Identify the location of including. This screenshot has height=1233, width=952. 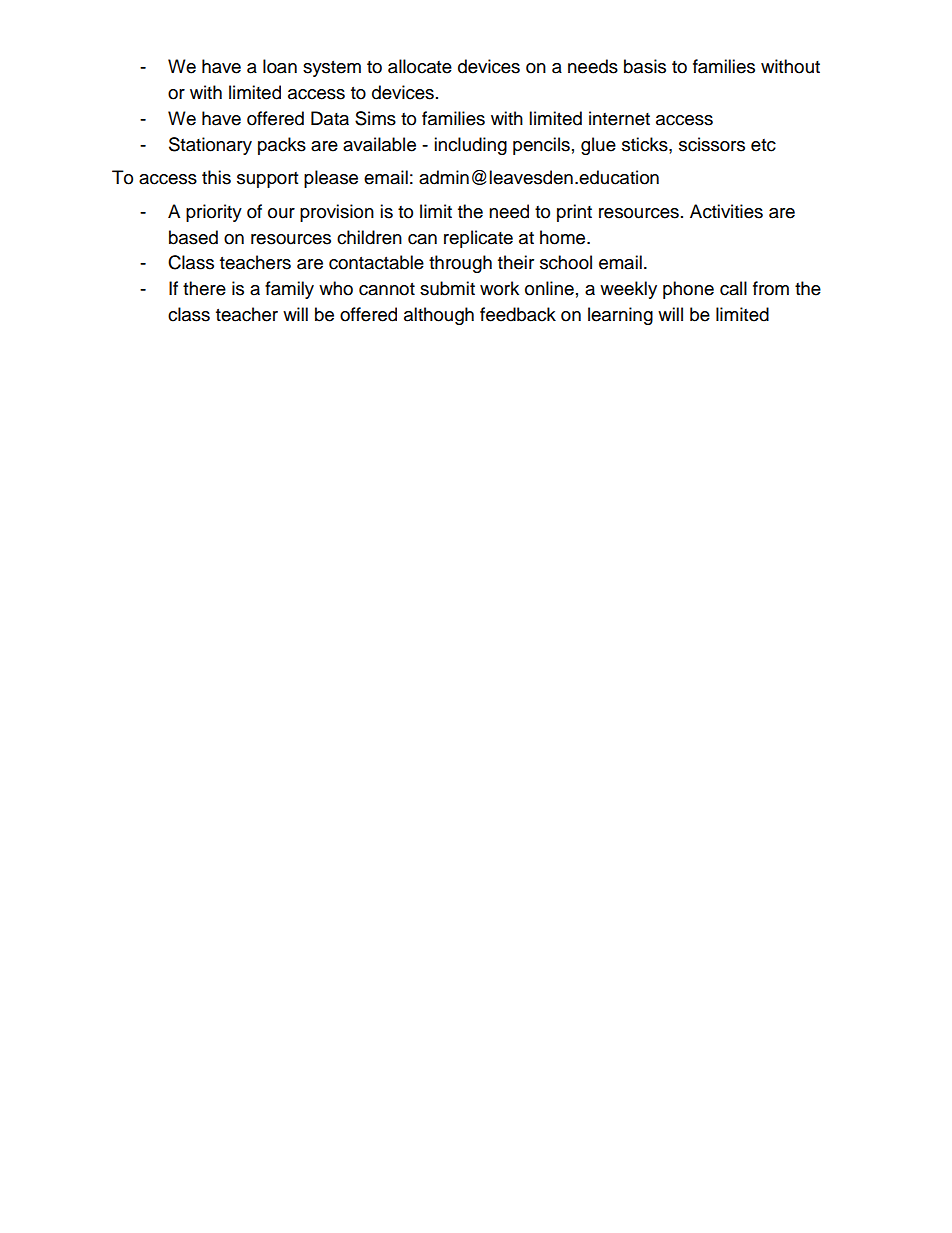
(470, 146).
